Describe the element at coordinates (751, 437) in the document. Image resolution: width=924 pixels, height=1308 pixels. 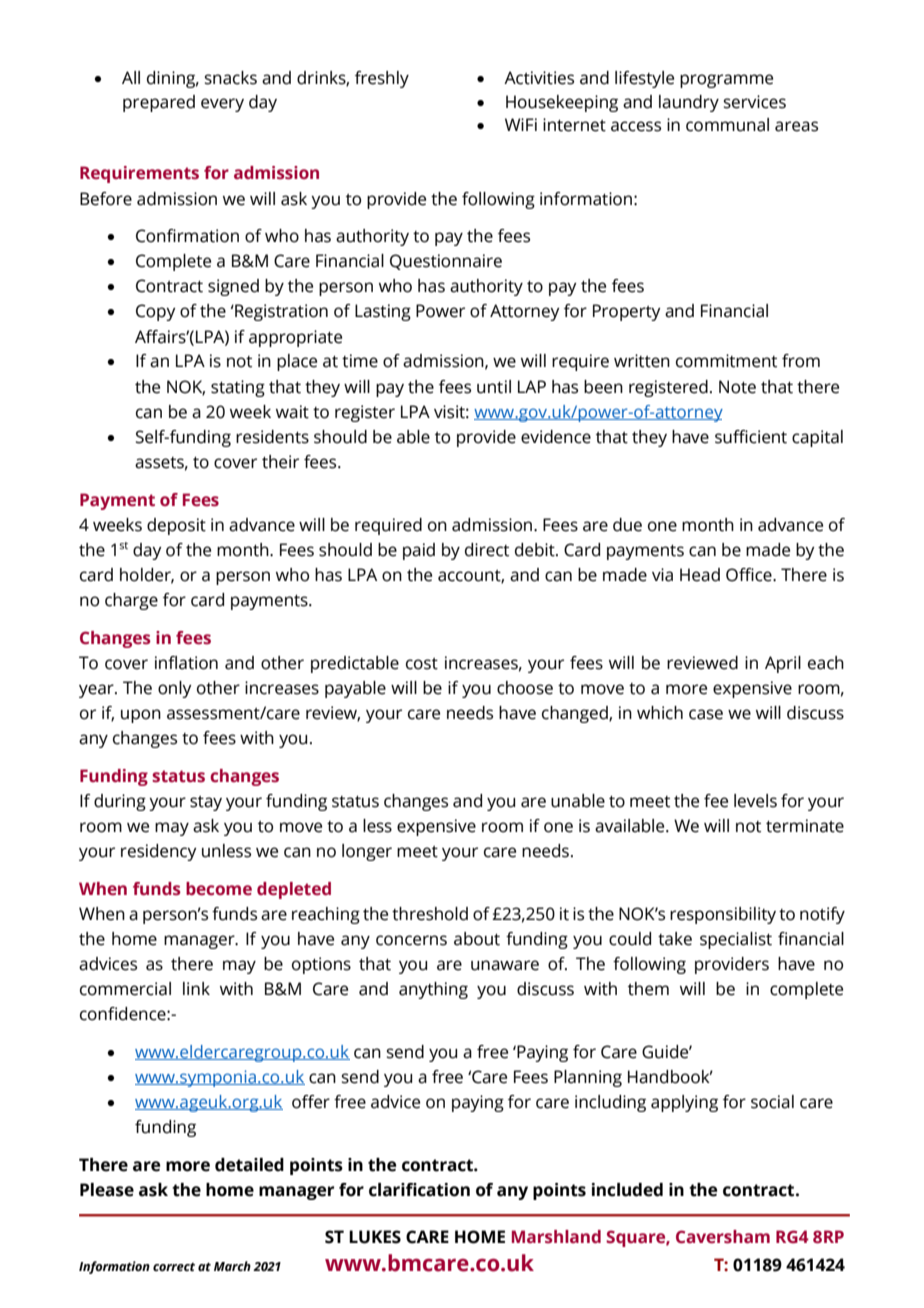
I see `sufficient` at that location.
